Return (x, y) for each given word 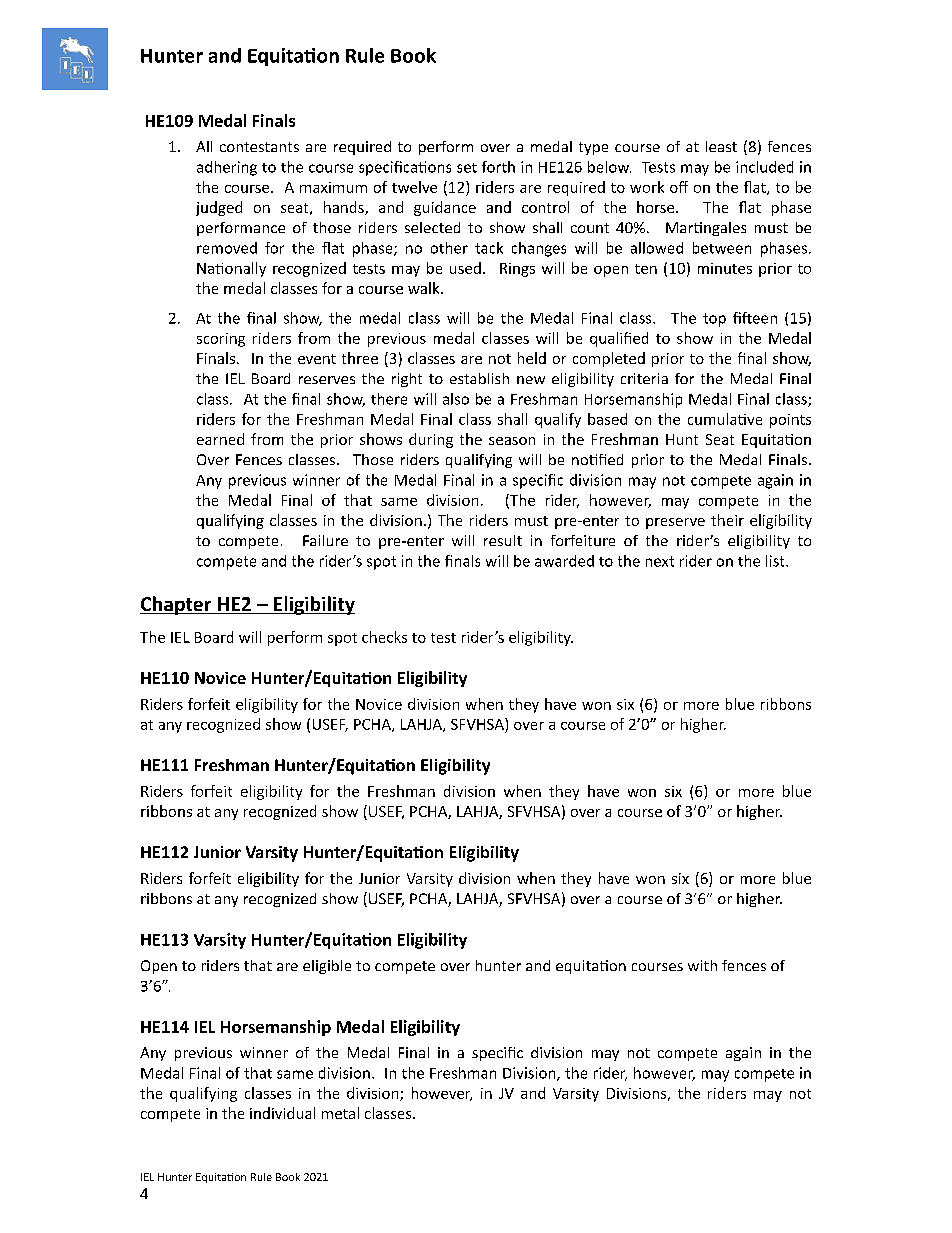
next (660, 561)
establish (479, 378)
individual (282, 1113)
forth (498, 167)
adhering (227, 168)
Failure (325, 540)
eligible (327, 967)
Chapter (177, 605)
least (721, 146)
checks (384, 637)
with (702, 965)
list (776, 561)
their (727, 520)
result (503, 540)
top (714, 320)
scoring (221, 340)
